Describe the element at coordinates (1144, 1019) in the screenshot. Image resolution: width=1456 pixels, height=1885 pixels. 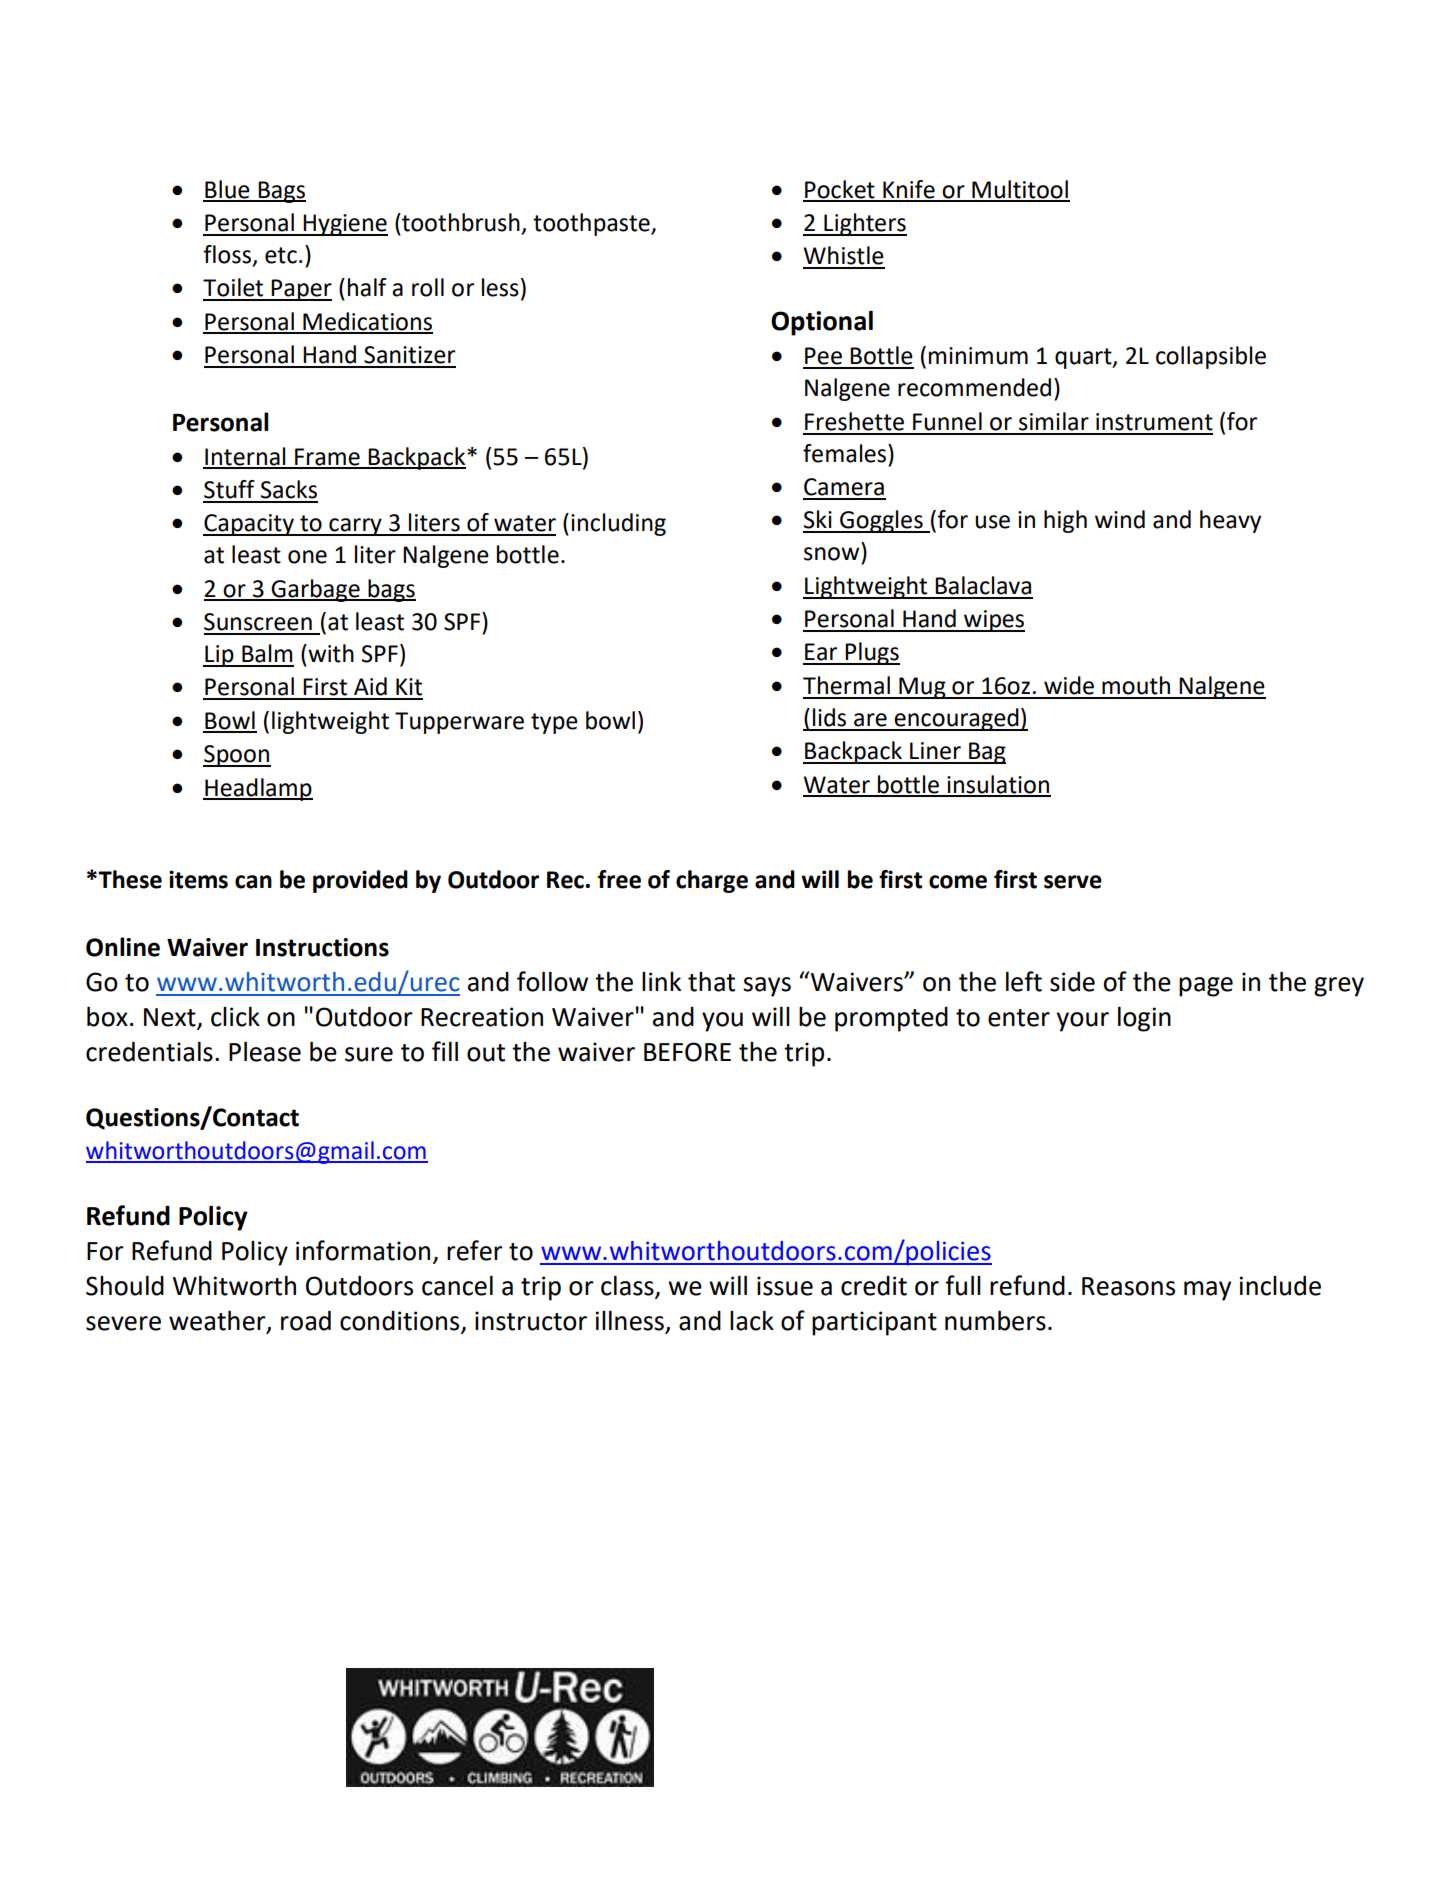
I see `login` at that location.
